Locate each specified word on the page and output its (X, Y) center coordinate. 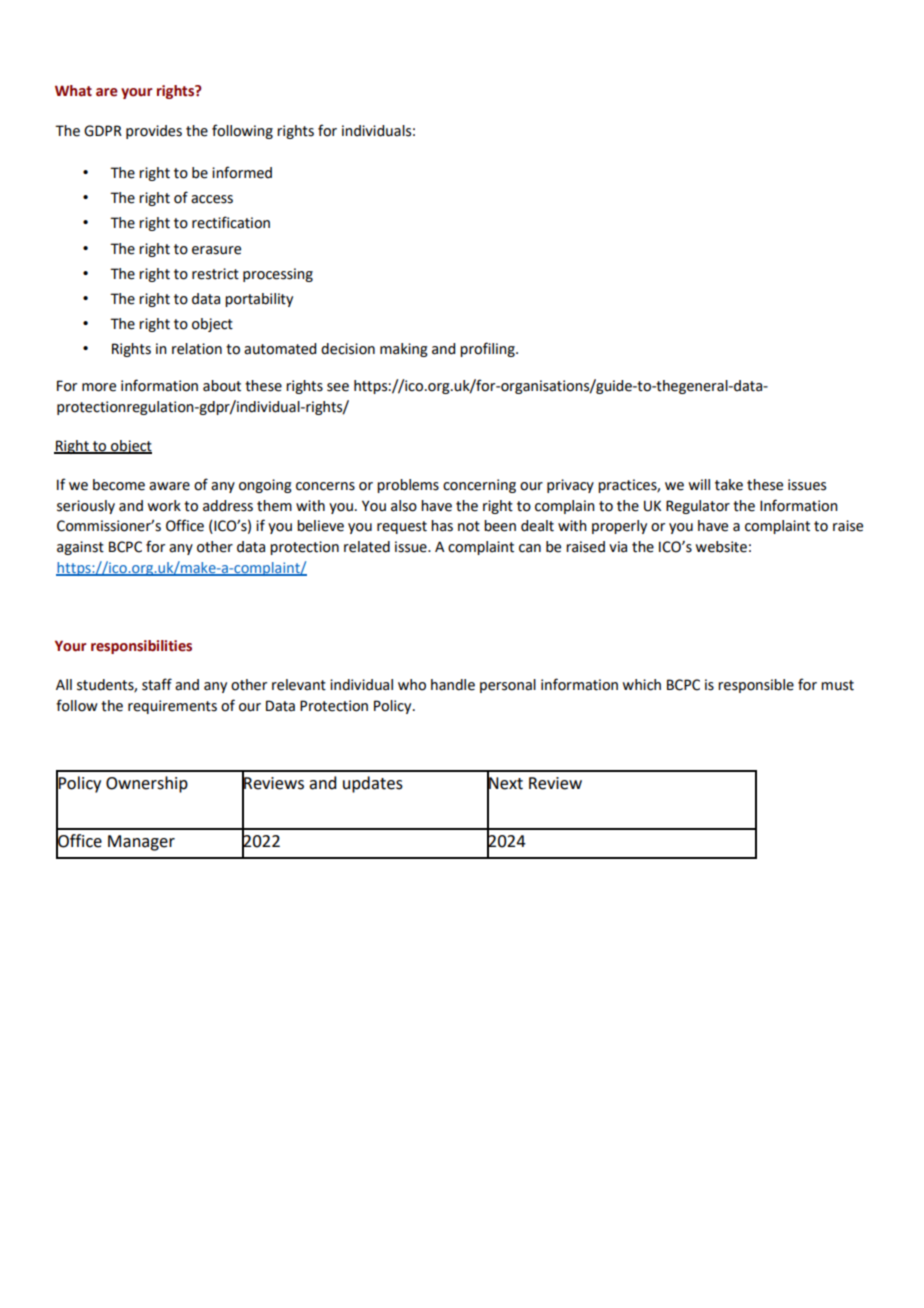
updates (373, 784)
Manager (141, 843)
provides (154, 132)
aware (169, 486)
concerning (479, 486)
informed (242, 172)
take (729, 485)
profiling (488, 349)
